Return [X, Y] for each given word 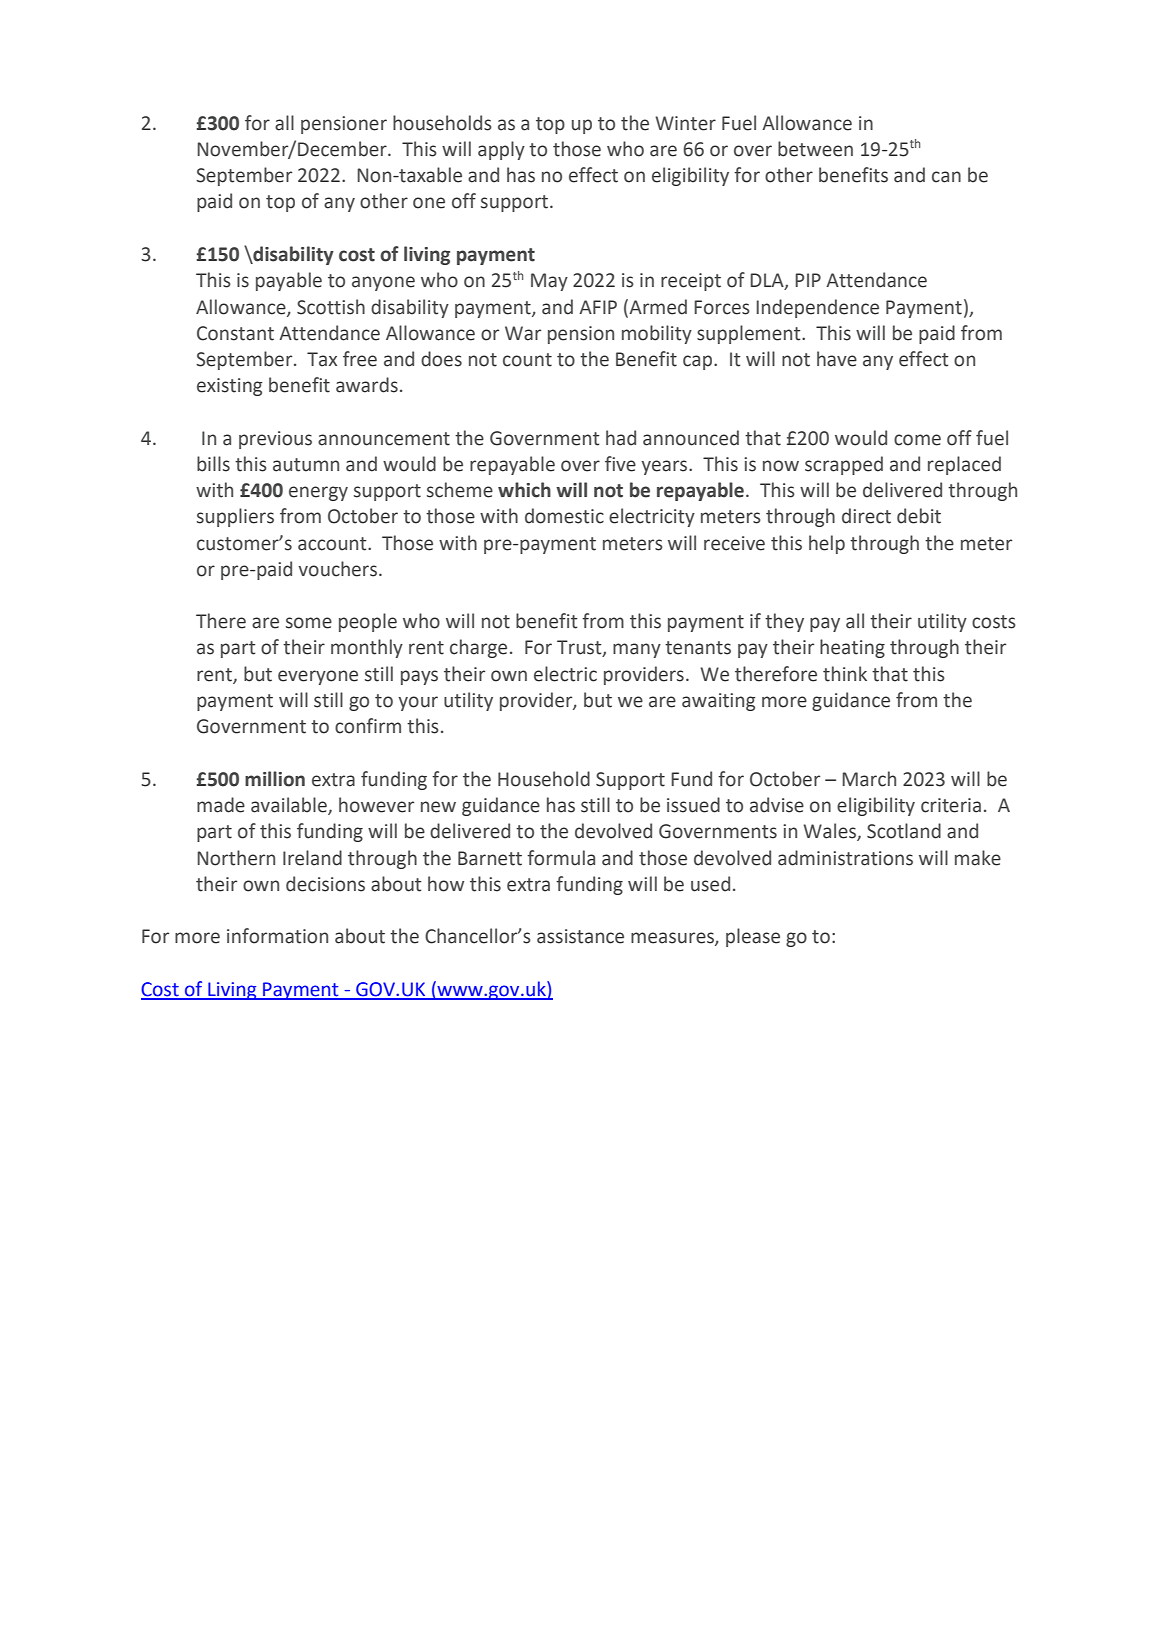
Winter [685, 123]
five [620, 464]
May [549, 282]
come [917, 440]
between [815, 149]
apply [501, 150]
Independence [817, 308]
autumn [306, 465]
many [637, 650]
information [277, 936]
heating [852, 648]
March [869, 779]
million [275, 779]
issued [693, 805]
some [309, 623]
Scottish [331, 307]
